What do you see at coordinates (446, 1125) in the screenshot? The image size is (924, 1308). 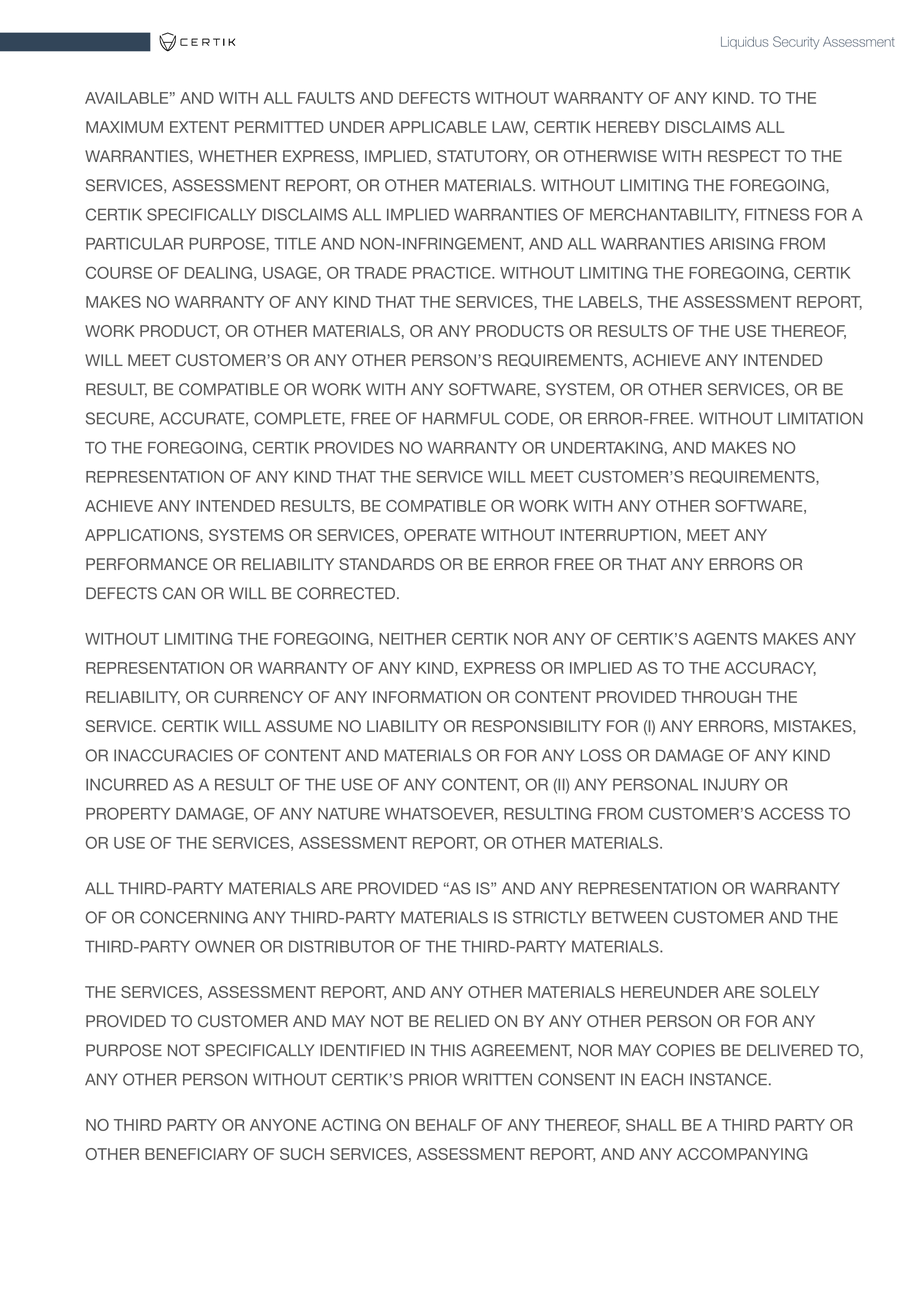 I see `BEHALF` at bounding box center [446, 1125].
